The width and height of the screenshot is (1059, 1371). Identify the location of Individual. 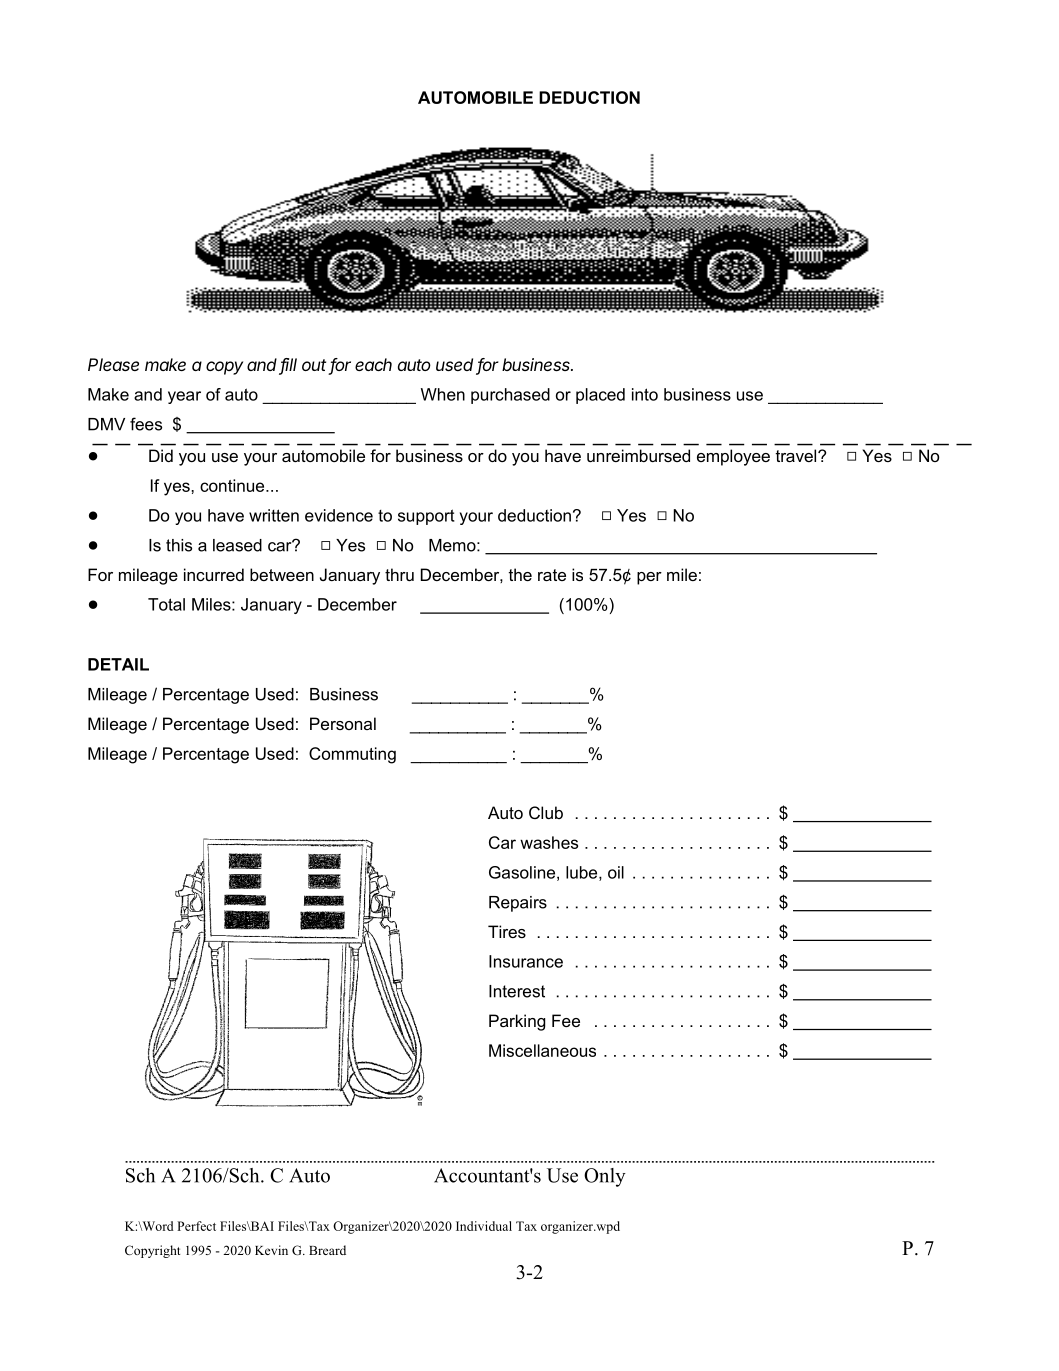
(484, 1226).
